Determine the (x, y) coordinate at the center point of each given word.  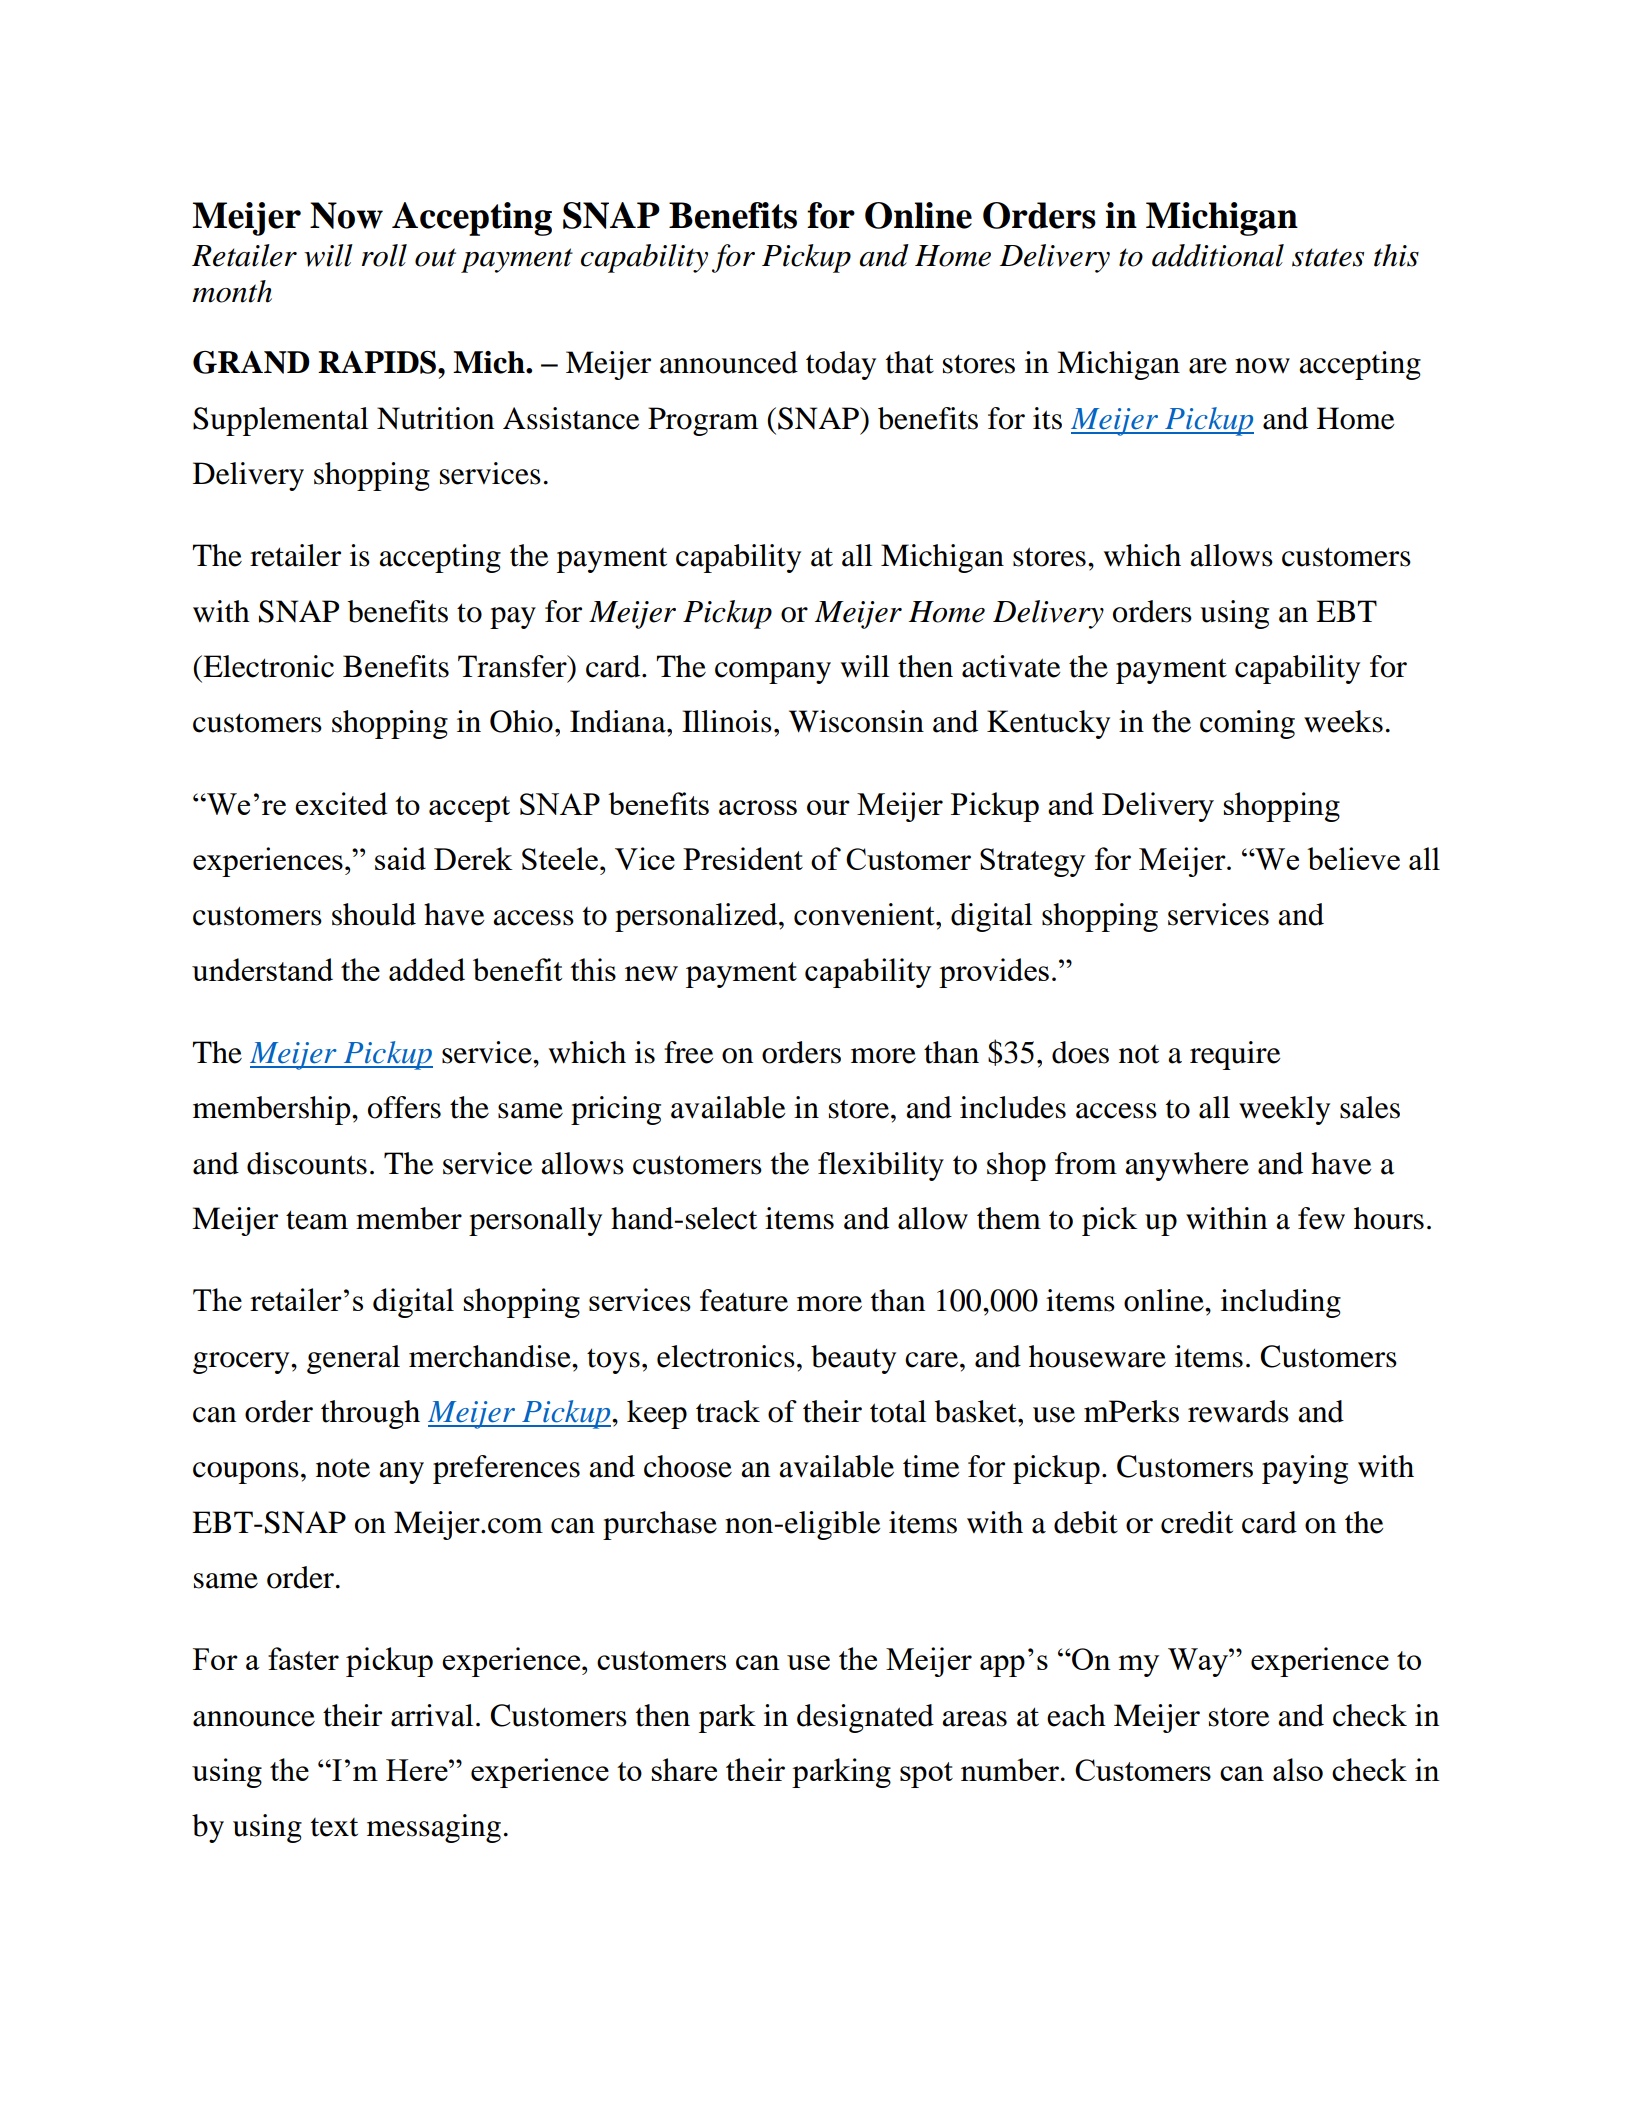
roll (384, 255)
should (374, 914)
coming (1247, 724)
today (841, 365)
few (1321, 1218)
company (773, 673)
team (317, 1220)
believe (1353, 858)
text (334, 1827)
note (343, 1468)
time (931, 1466)
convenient (865, 914)
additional (1218, 255)
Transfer (513, 666)
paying (1305, 1469)
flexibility (881, 1166)
